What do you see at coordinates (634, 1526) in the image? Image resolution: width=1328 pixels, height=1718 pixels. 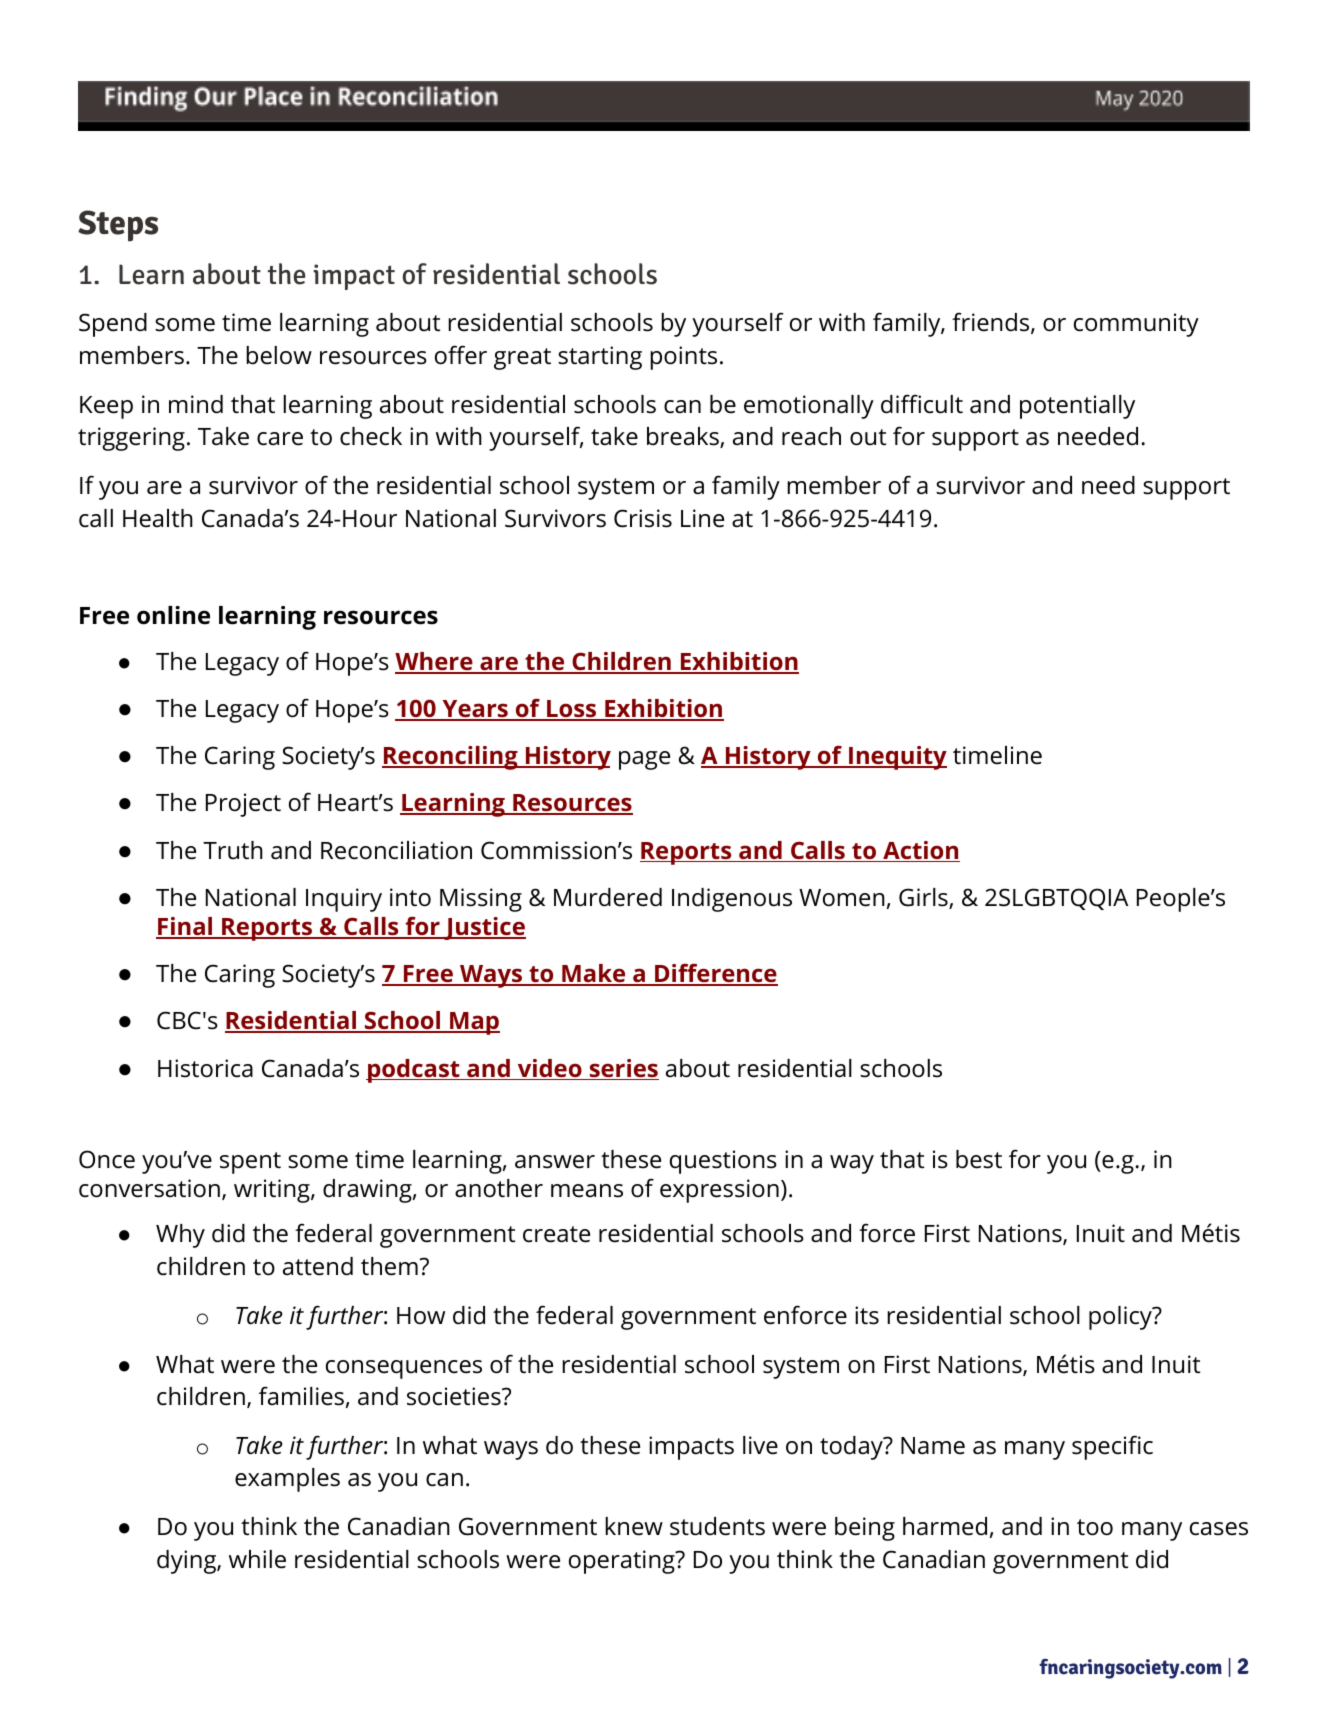 I see `knew` at bounding box center [634, 1526].
